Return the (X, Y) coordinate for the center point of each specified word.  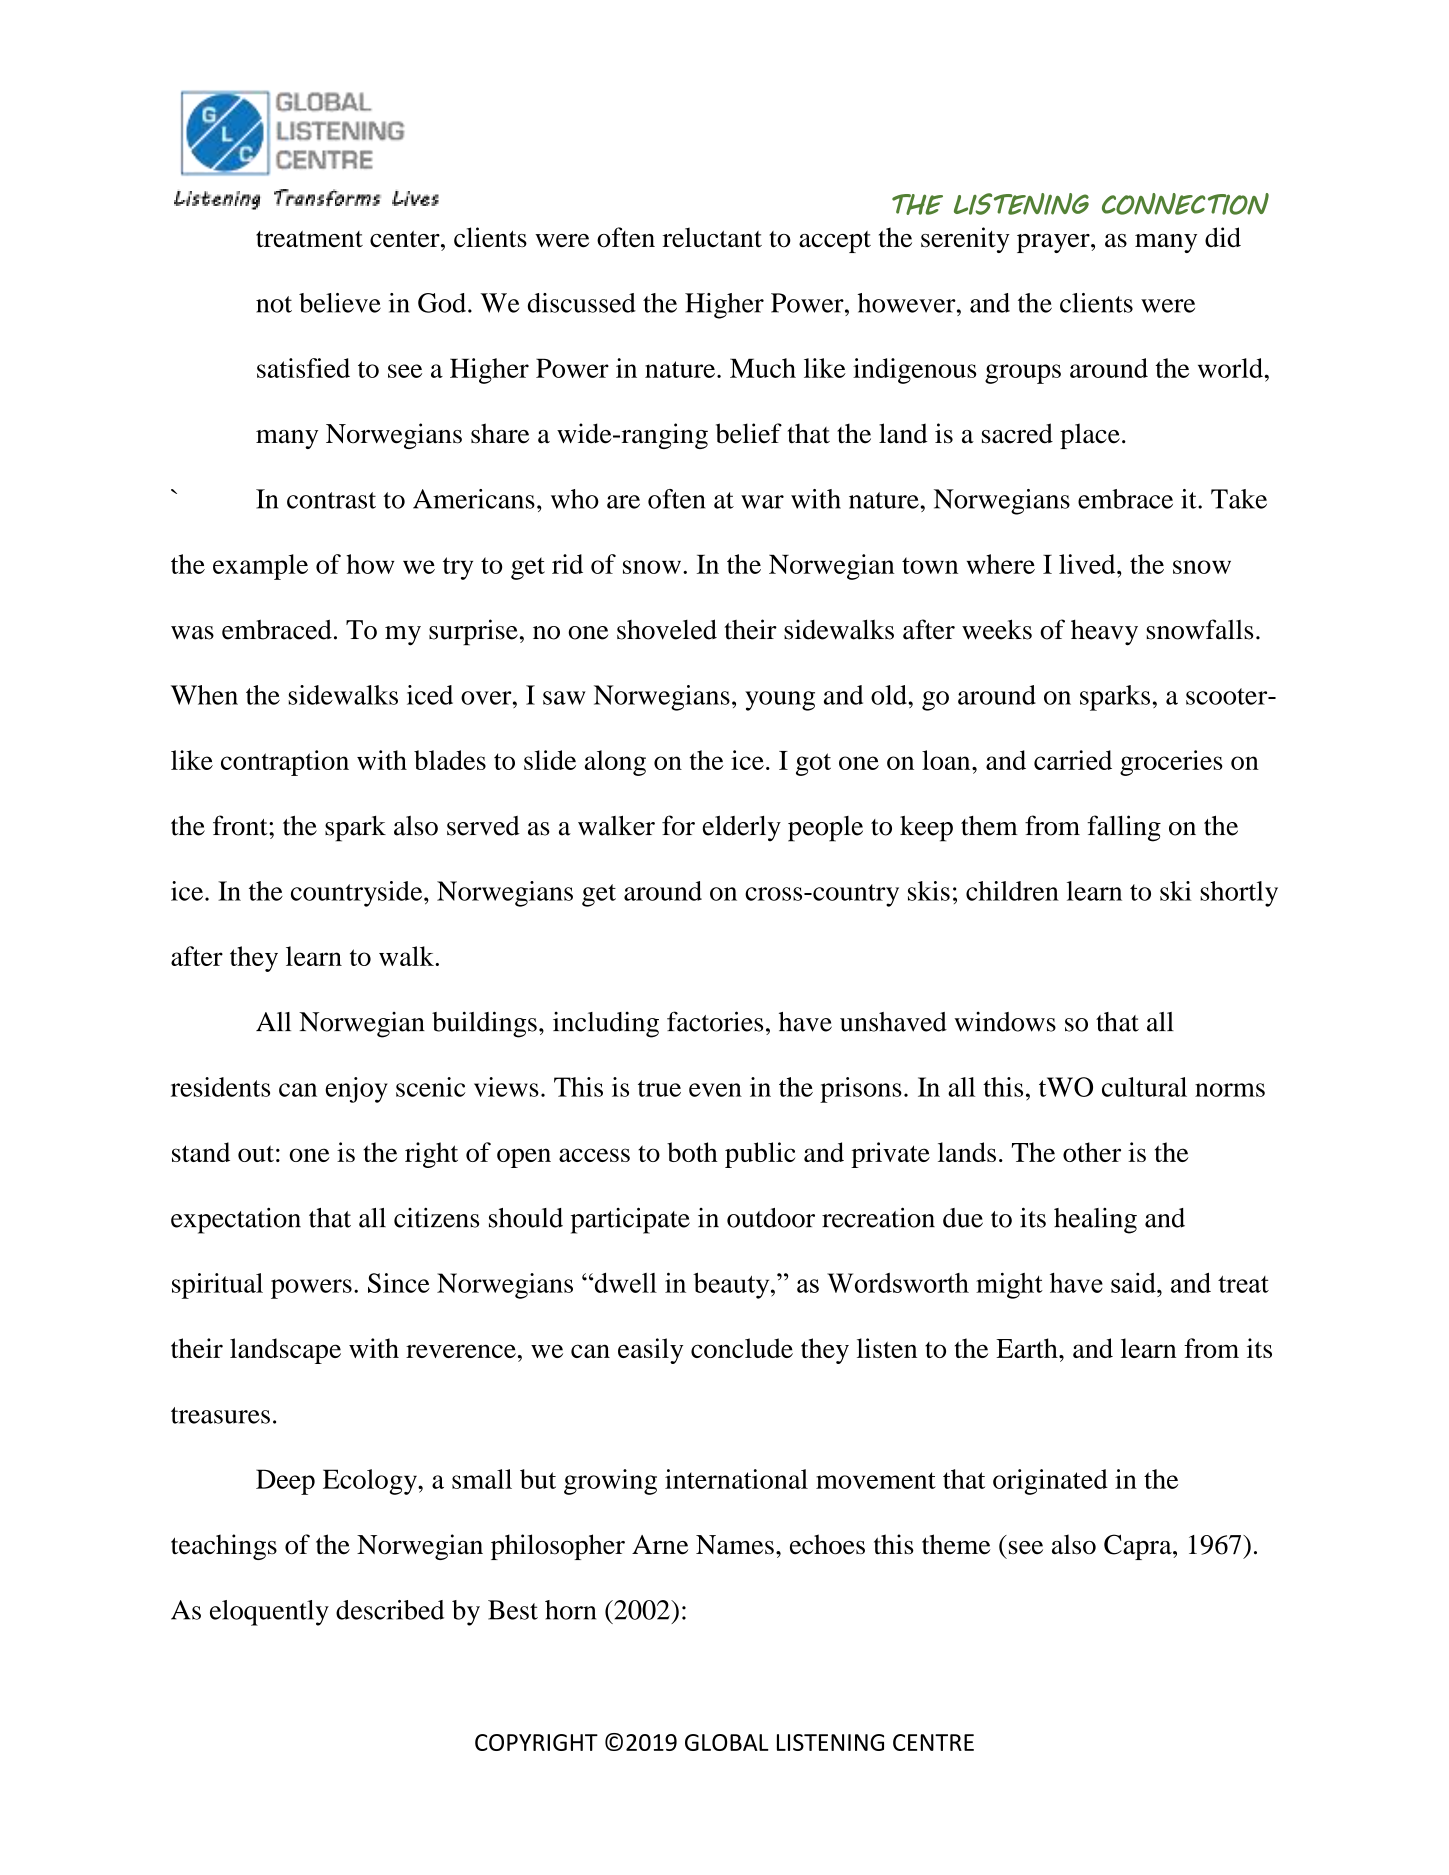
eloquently (269, 1613)
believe (340, 303)
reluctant (712, 237)
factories (715, 1021)
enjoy (356, 1090)
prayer (1054, 243)
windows (1005, 1022)
